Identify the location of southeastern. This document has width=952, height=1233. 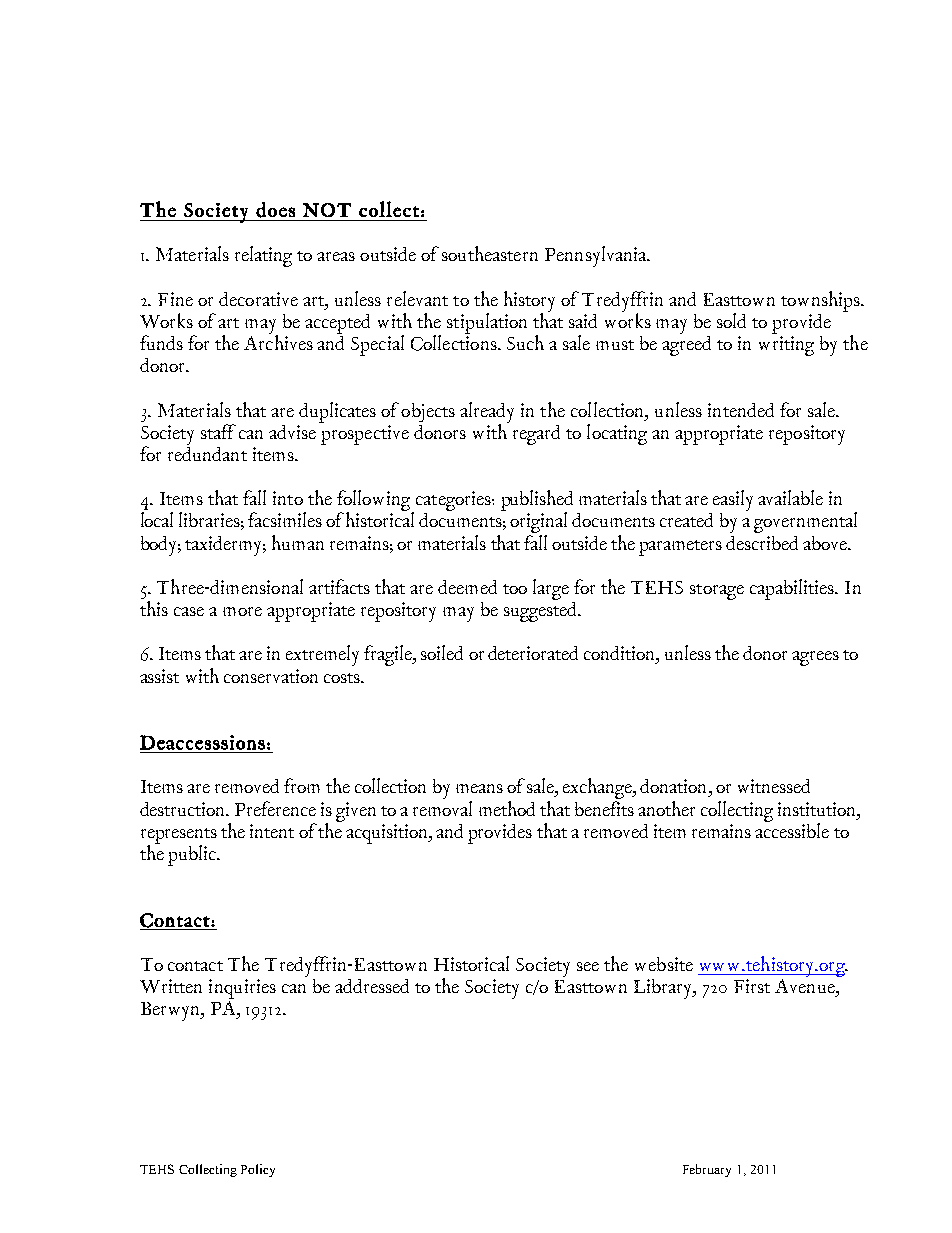
(490, 253).
